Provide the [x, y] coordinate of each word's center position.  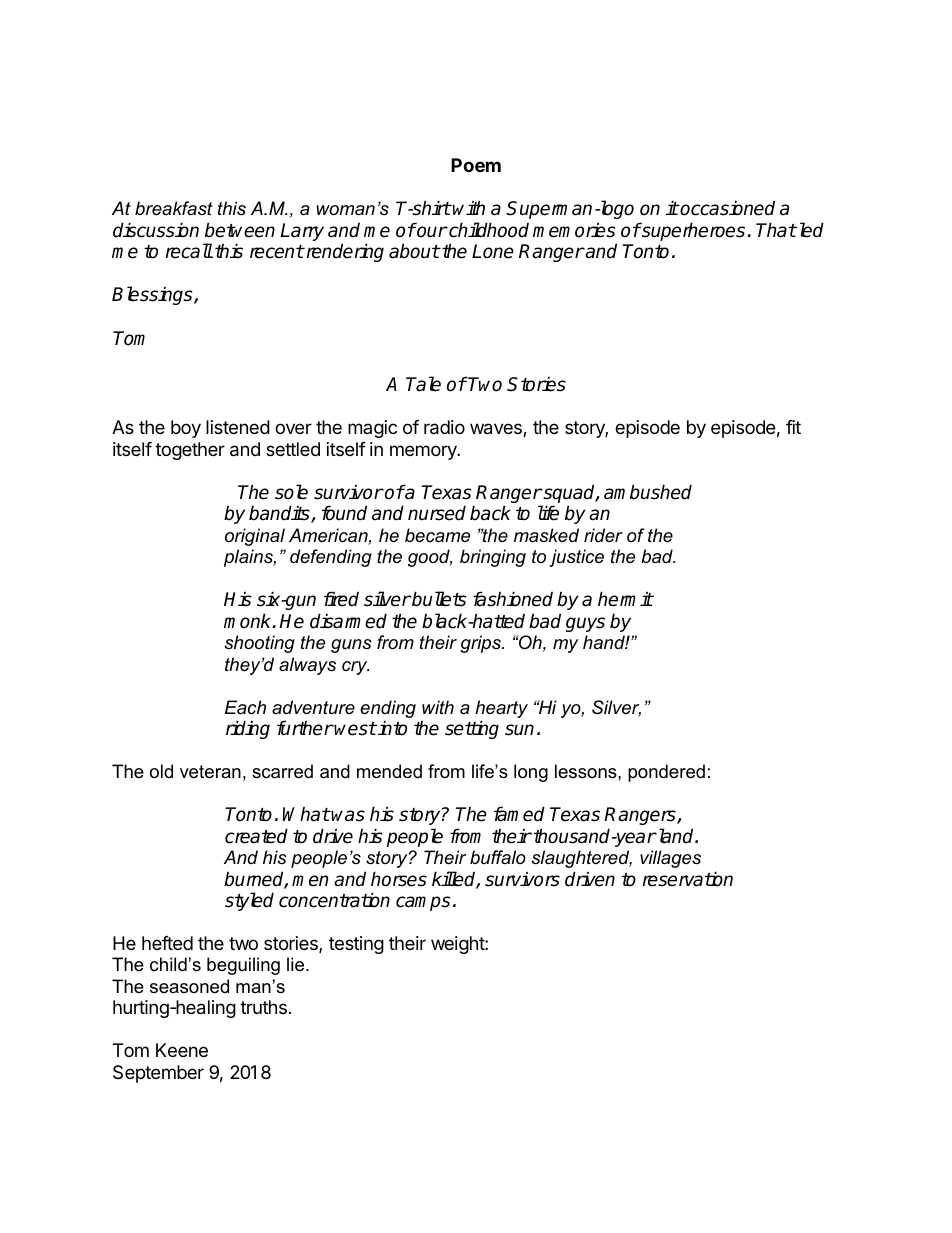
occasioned [727, 208]
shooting [260, 644]
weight [458, 945]
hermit [625, 599]
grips [481, 644]
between [240, 230]
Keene [182, 1050]
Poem [476, 165]
